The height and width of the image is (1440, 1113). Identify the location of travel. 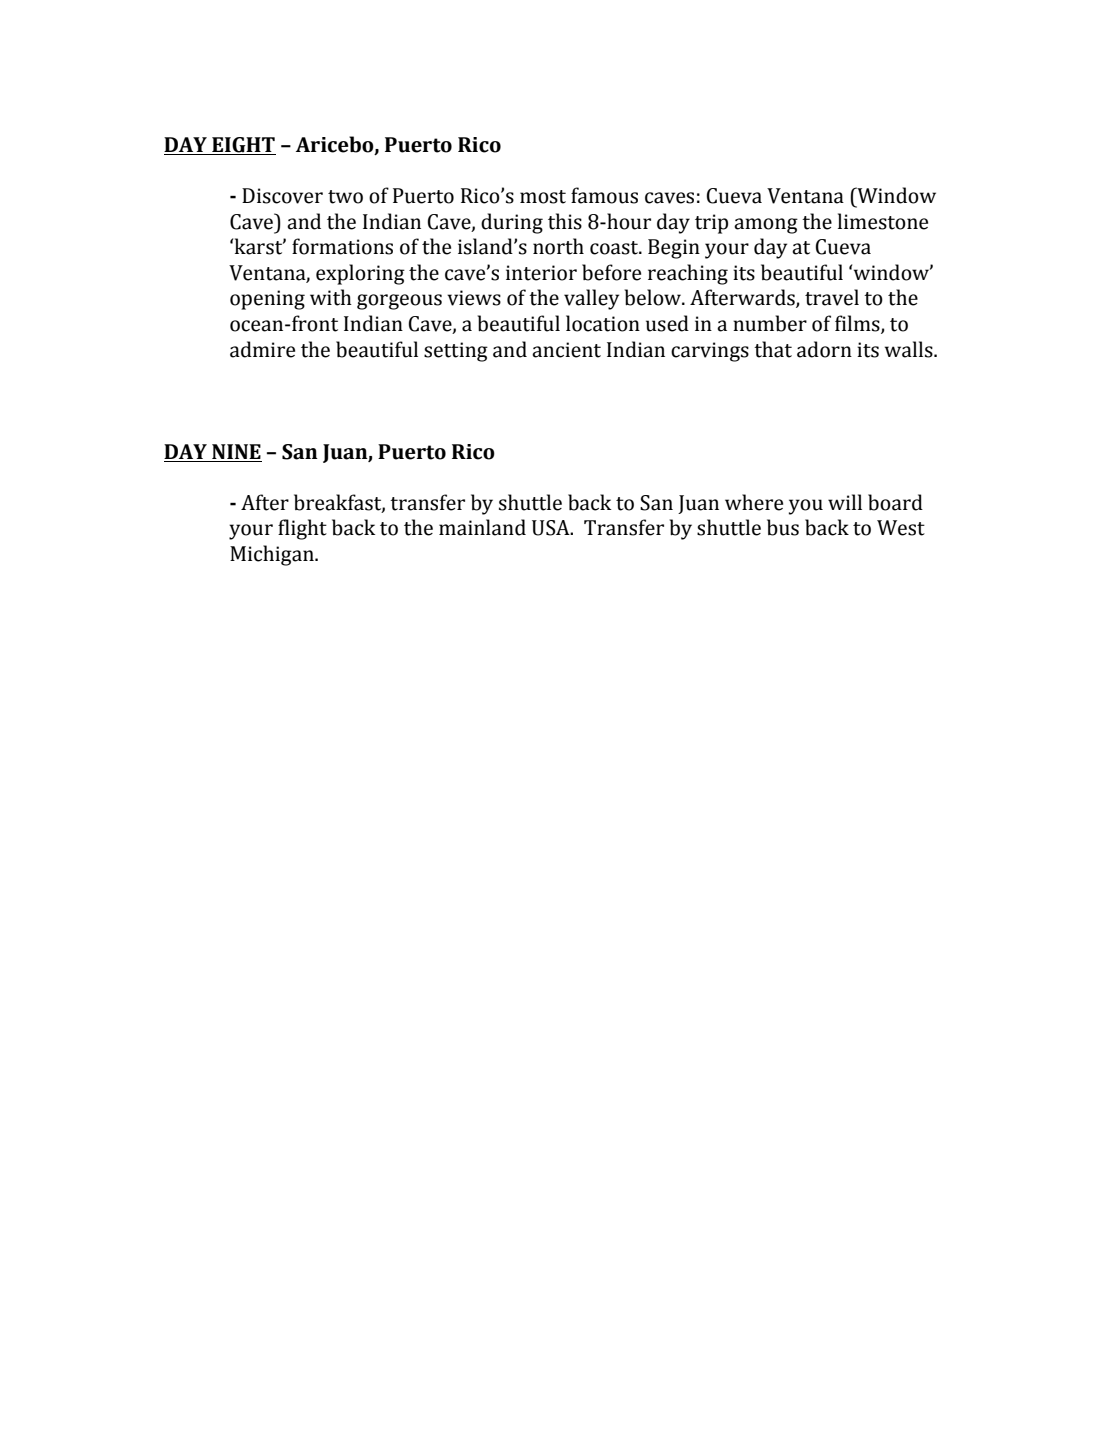
(832, 297).
